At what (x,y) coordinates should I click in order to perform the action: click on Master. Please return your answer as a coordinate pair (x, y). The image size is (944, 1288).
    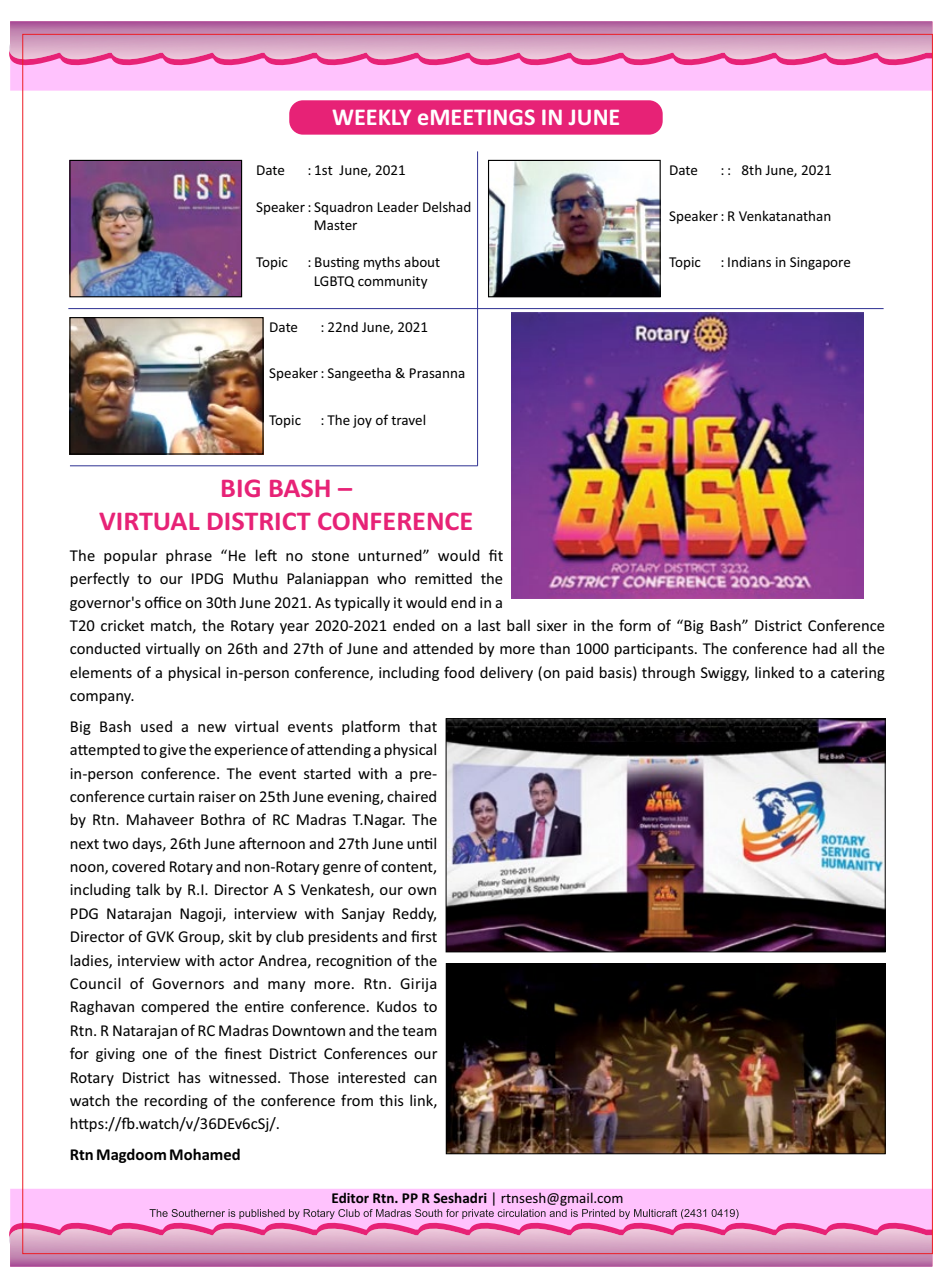
    Looking at the image, I should click on (335, 225).
